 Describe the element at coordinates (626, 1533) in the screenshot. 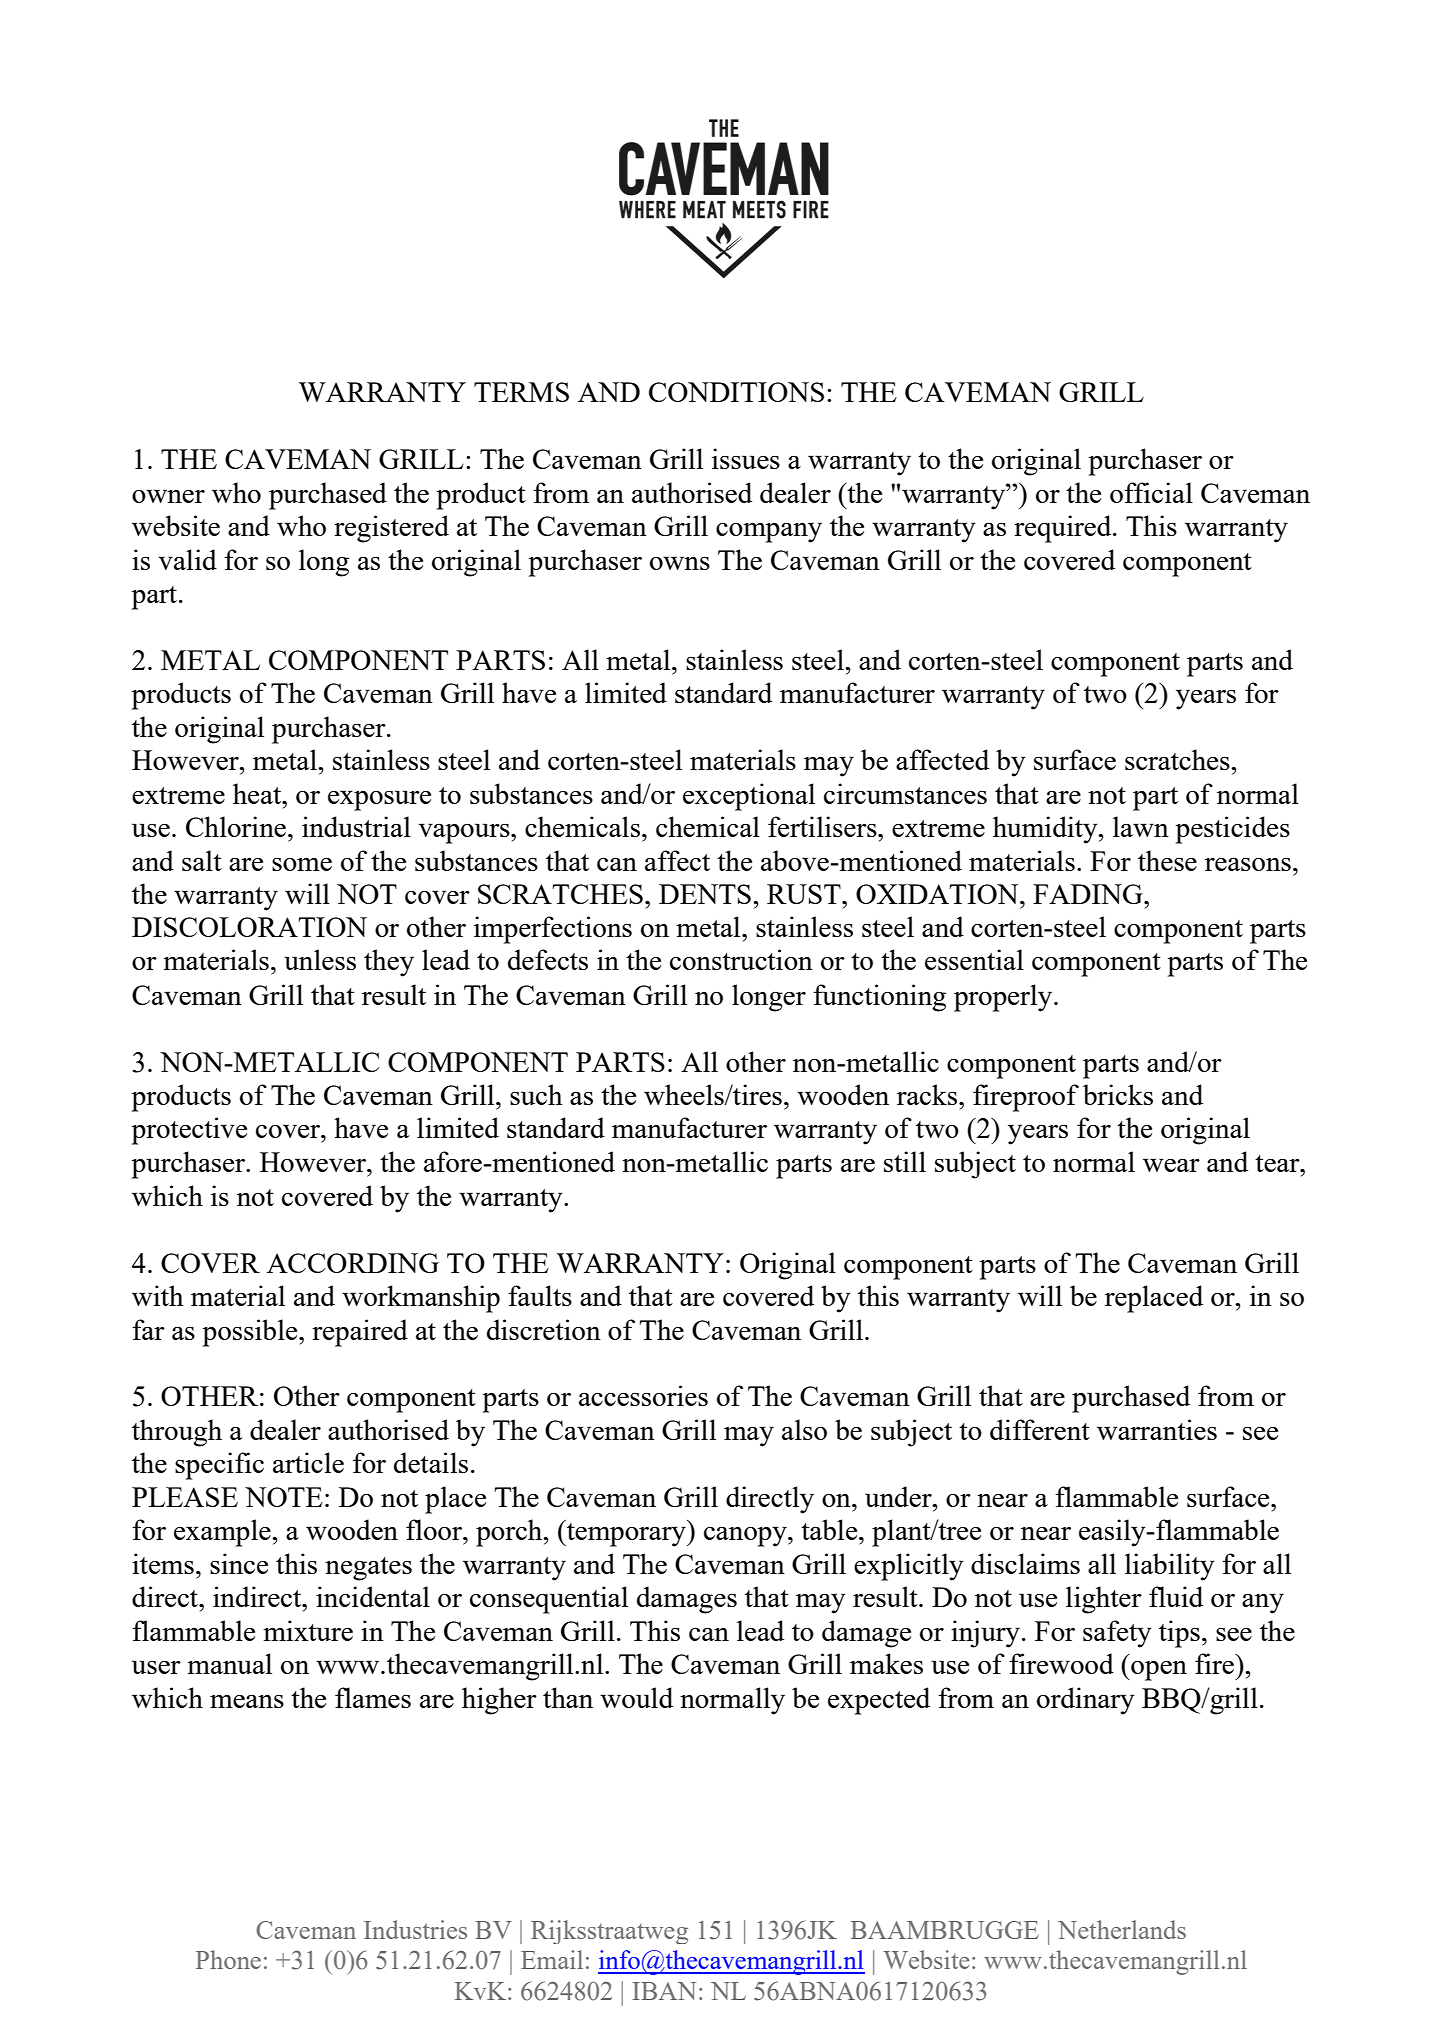

I see `temporary` at that location.
